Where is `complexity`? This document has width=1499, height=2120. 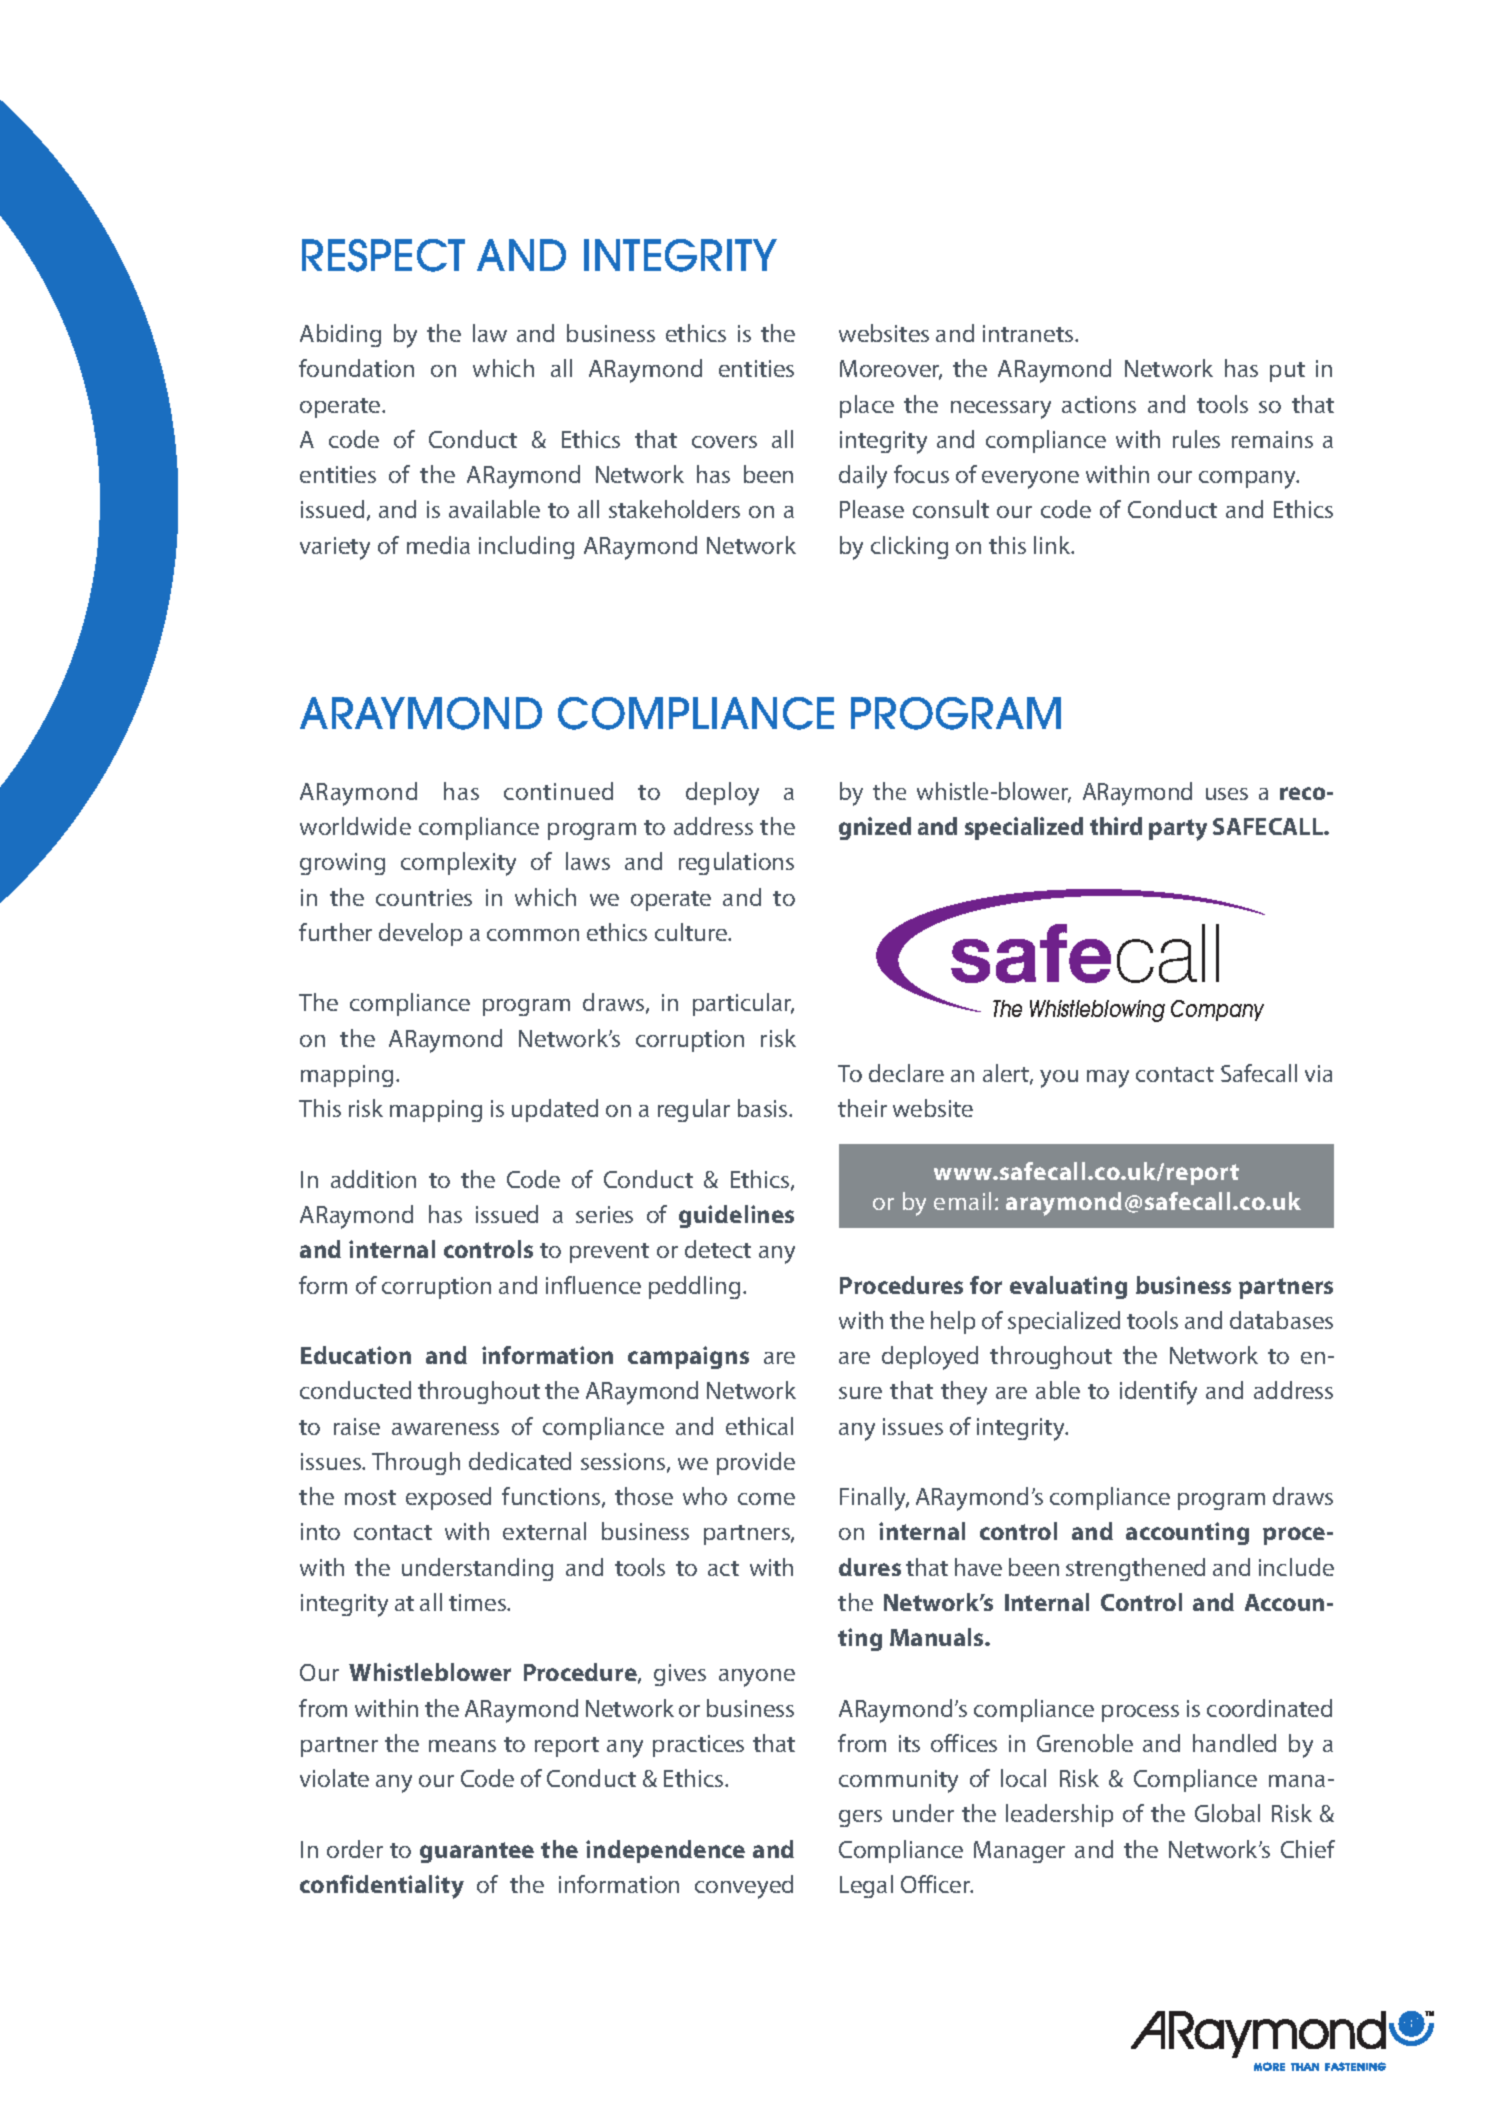 complexity is located at coordinates (458, 864).
